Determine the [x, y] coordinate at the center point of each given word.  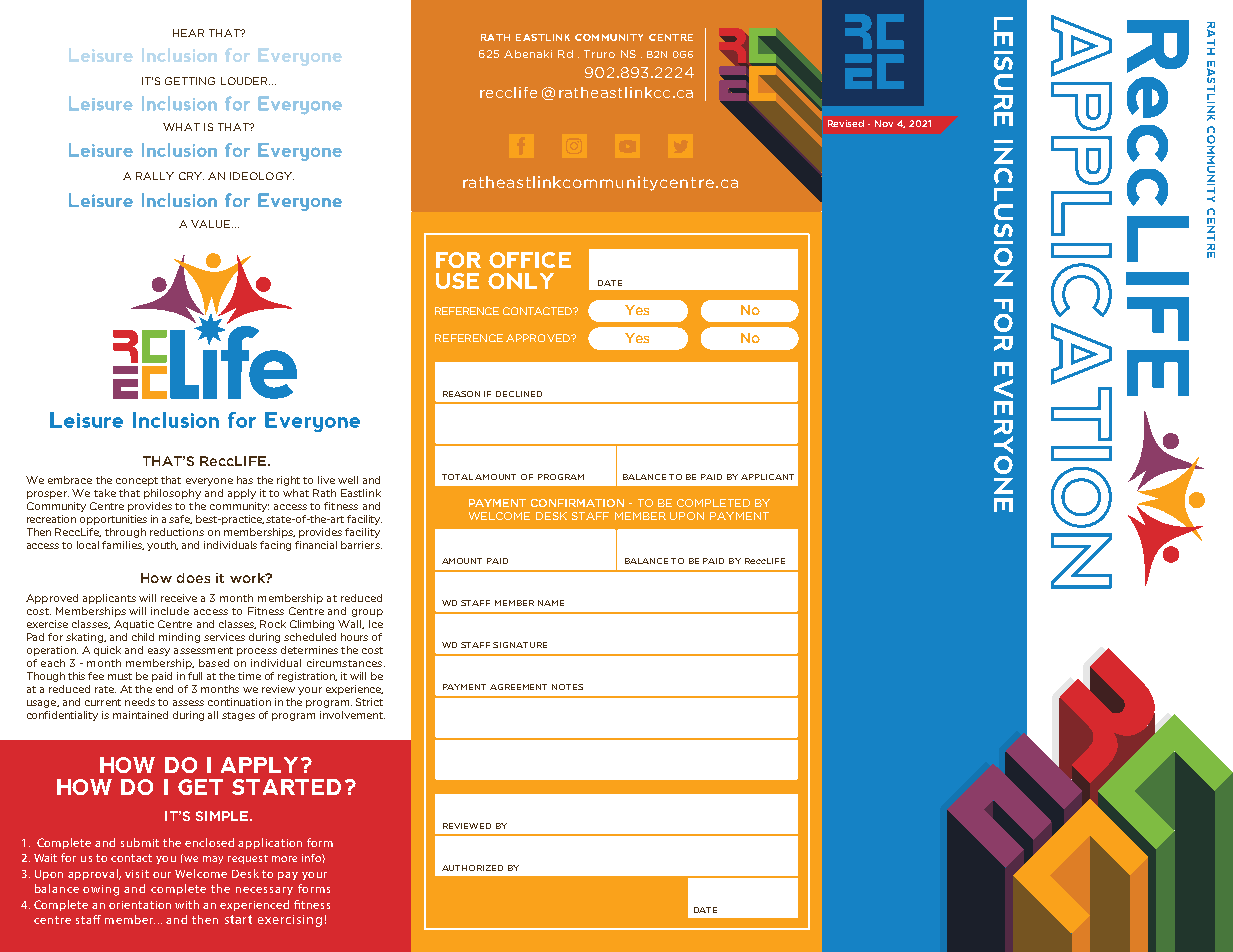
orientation [140, 905]
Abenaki [528, 54]
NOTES [567, 687]
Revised [846, 123]
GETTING [190, 81]
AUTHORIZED [472, 868]
